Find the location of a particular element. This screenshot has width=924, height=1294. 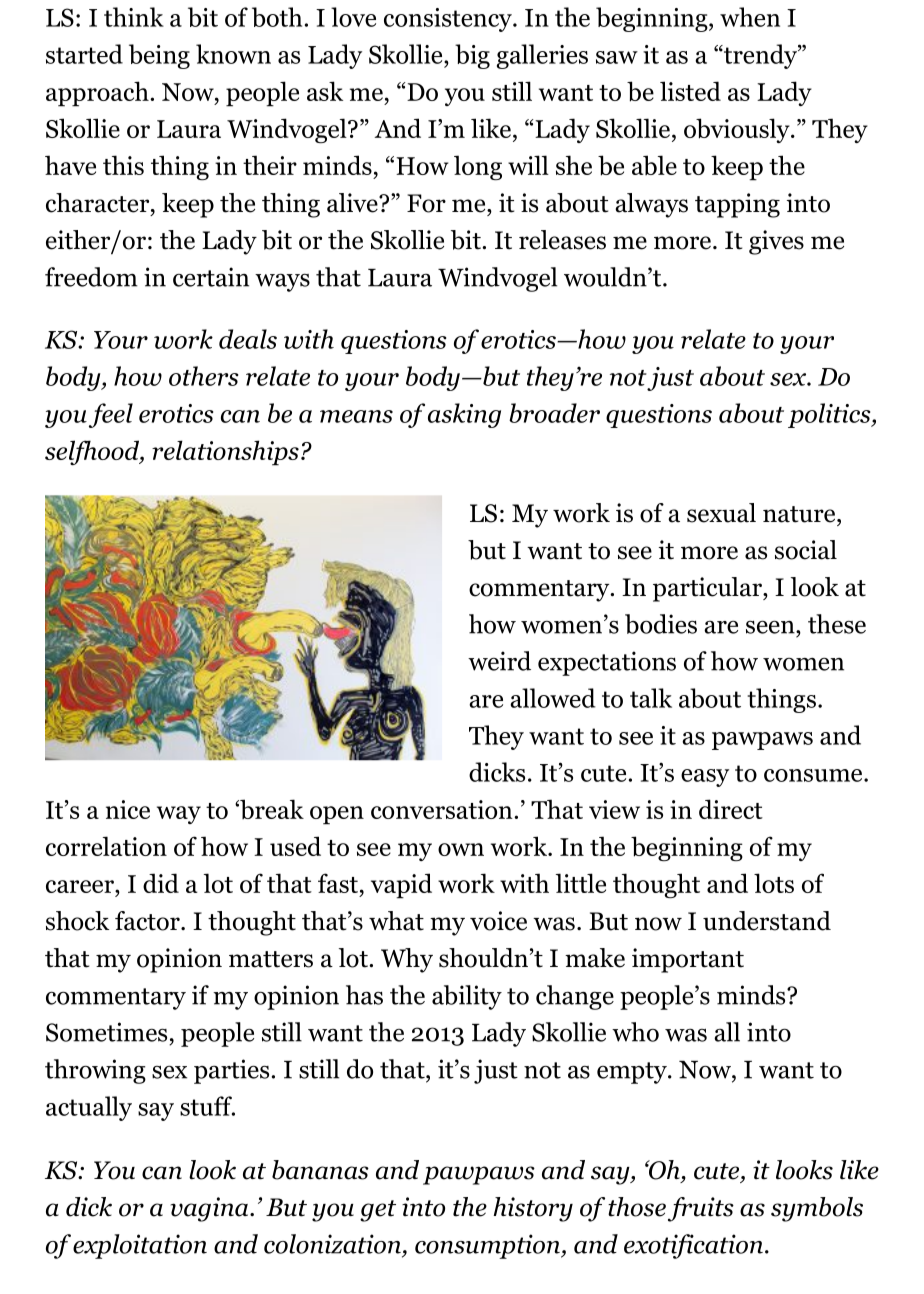

being is located at coordinates (159, 56).
